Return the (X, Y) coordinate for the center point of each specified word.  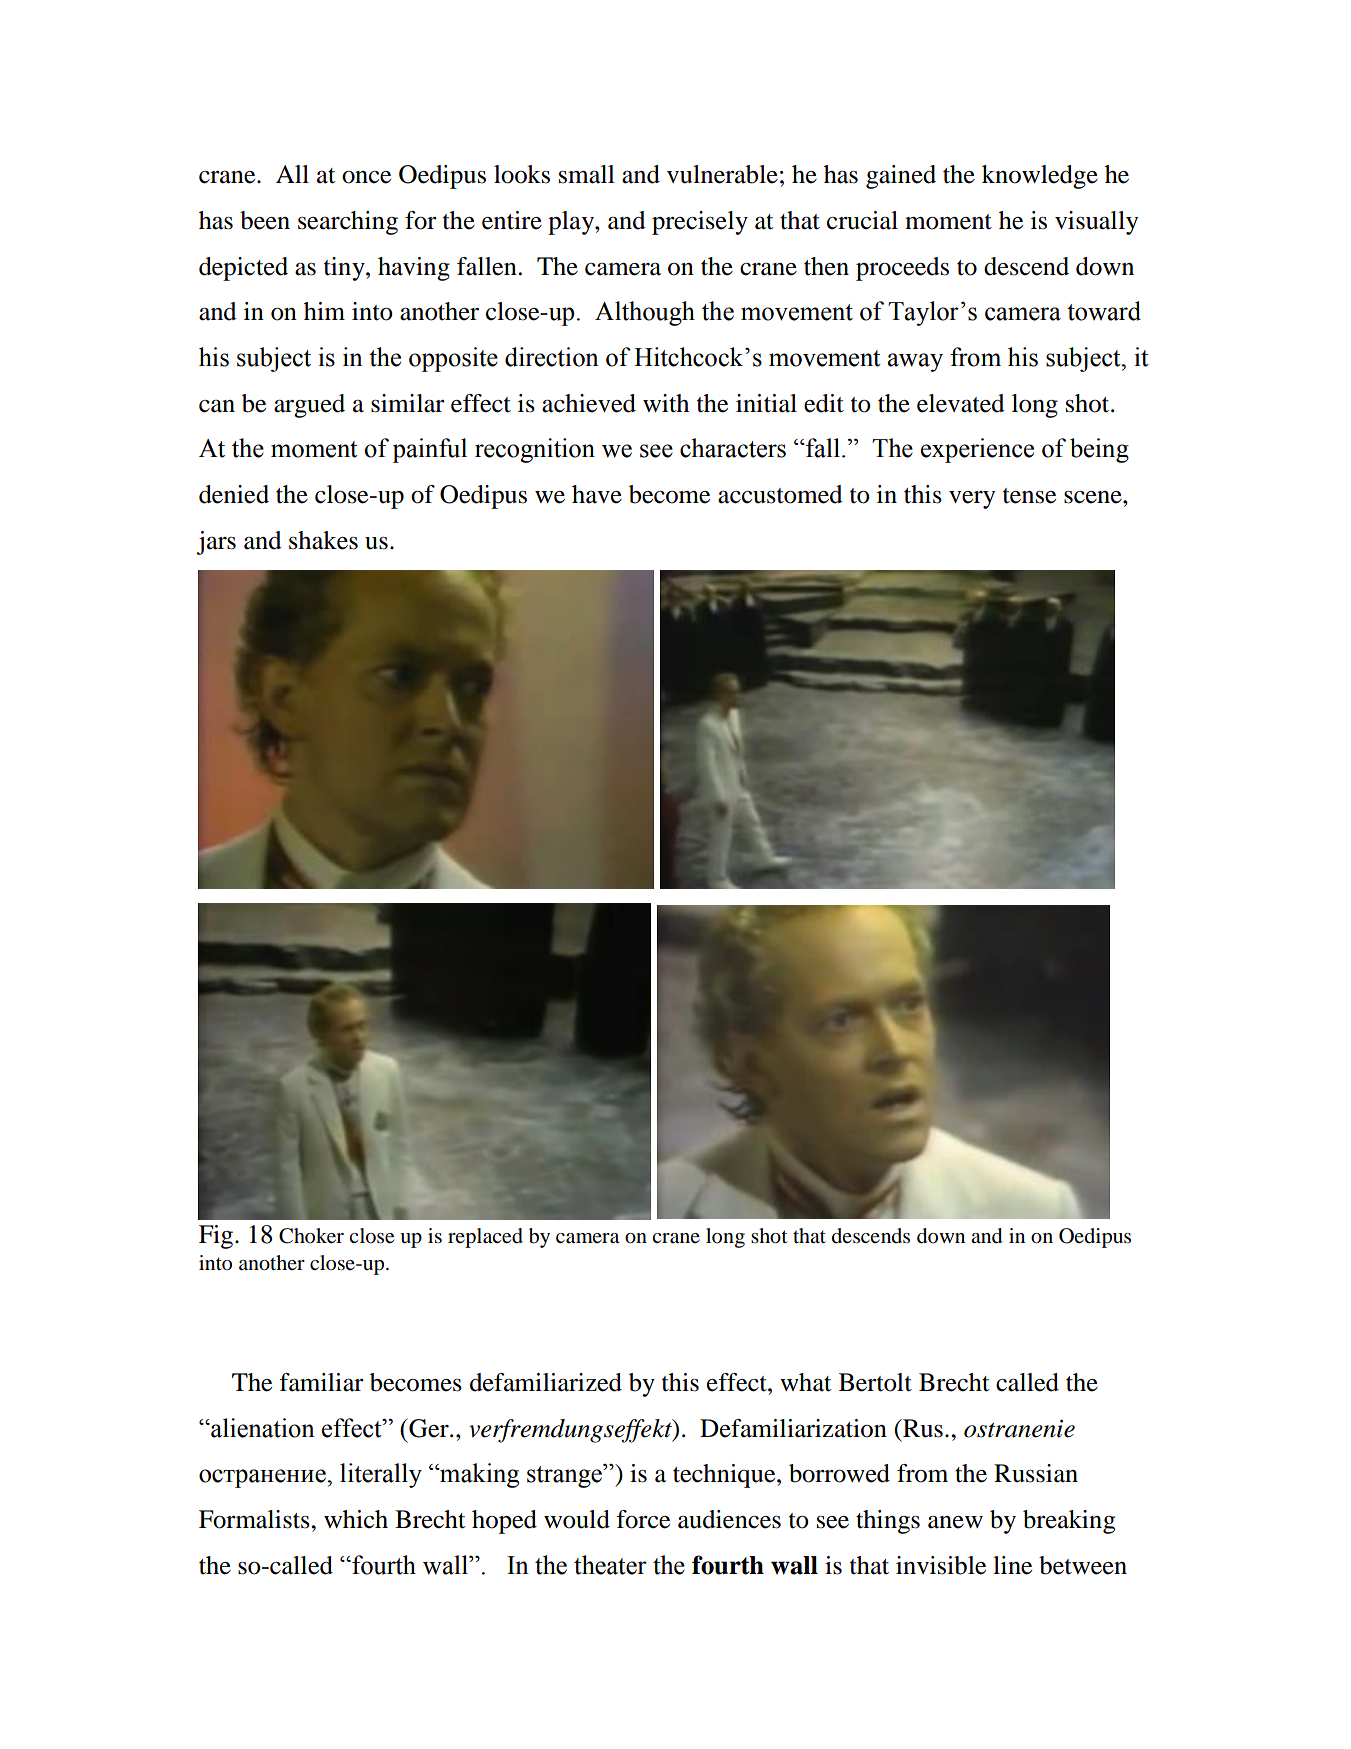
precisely (700, 223)
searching (348, 223)
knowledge (1040, 177)
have (597, 494)
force (643, 1519)
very (972, 500)
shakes (323, 540)
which (356, 1519)
